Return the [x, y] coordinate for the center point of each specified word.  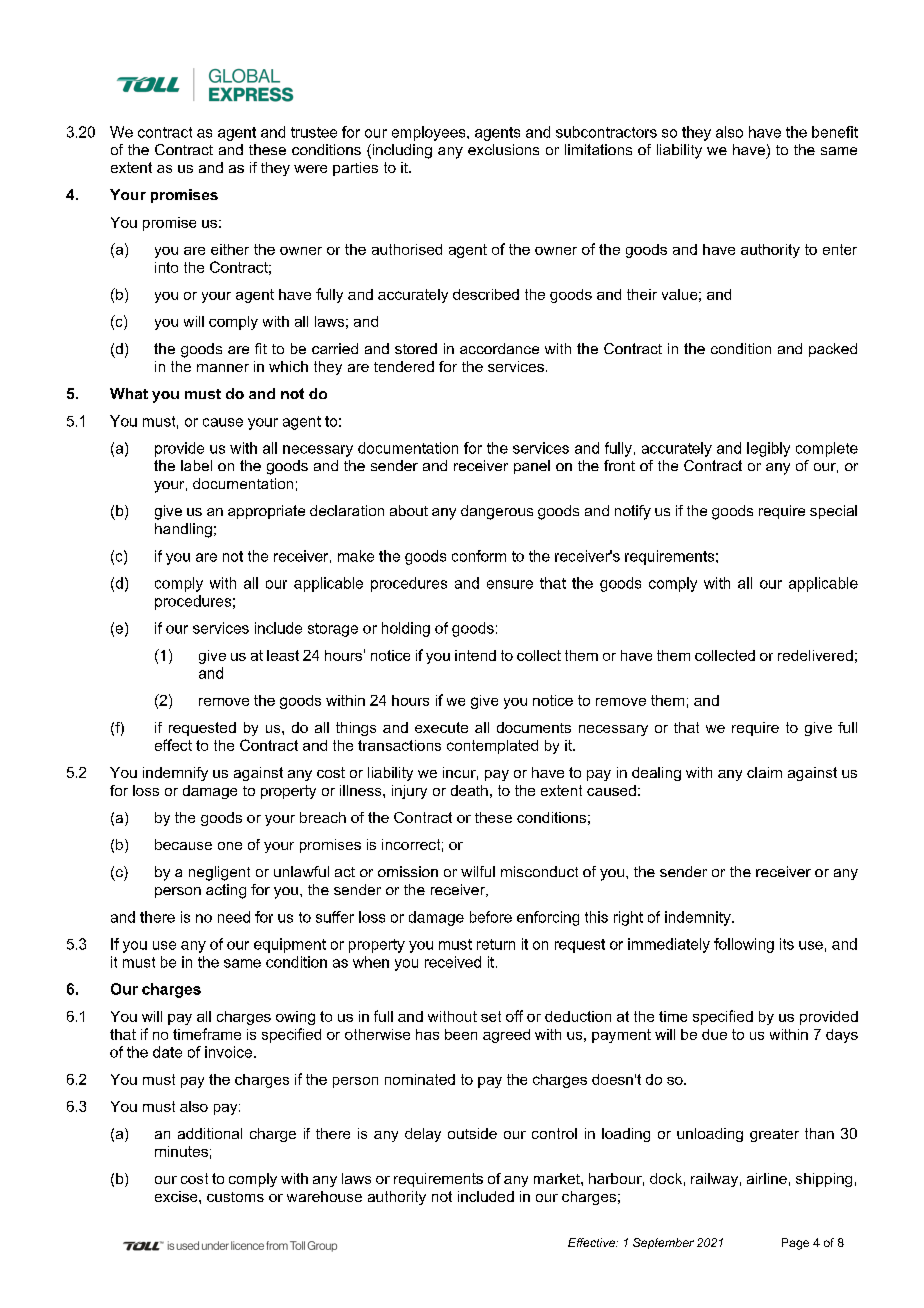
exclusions [503, 149]
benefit [835, 132]
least [283, 655]
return [496, 944]
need [234, 917]
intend [475, 655]
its [787, 944]
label [196, 465]
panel [532, 467]
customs [235, 1197]
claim [764, 772]
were [310, 169]
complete [827, 449]
